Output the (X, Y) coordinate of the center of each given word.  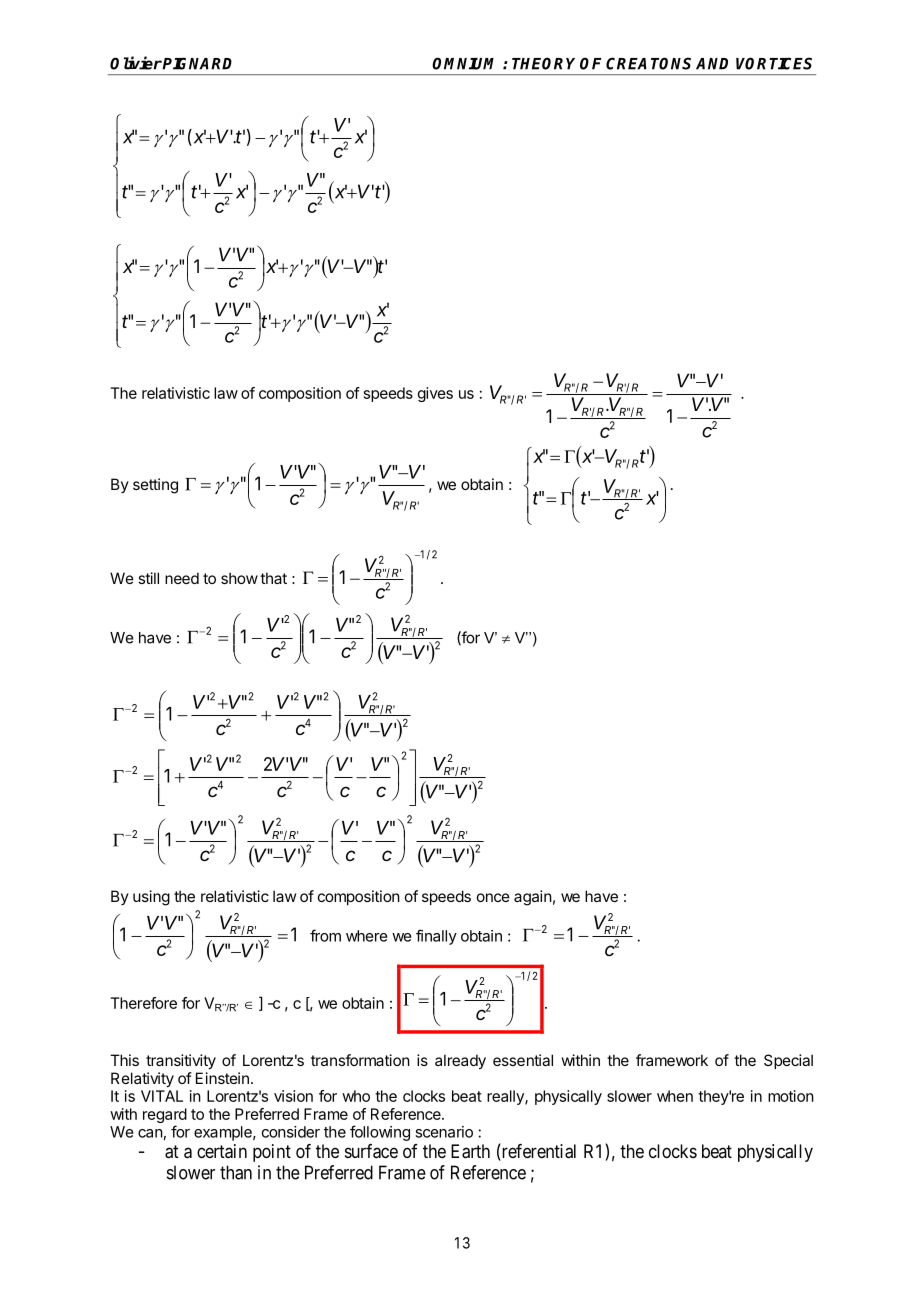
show (239, 578)
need (182, 578)
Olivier (136, 63)
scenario (444, 1132)
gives (435, 394)
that (273, 578)
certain (222, 1151)
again (533, 898)
